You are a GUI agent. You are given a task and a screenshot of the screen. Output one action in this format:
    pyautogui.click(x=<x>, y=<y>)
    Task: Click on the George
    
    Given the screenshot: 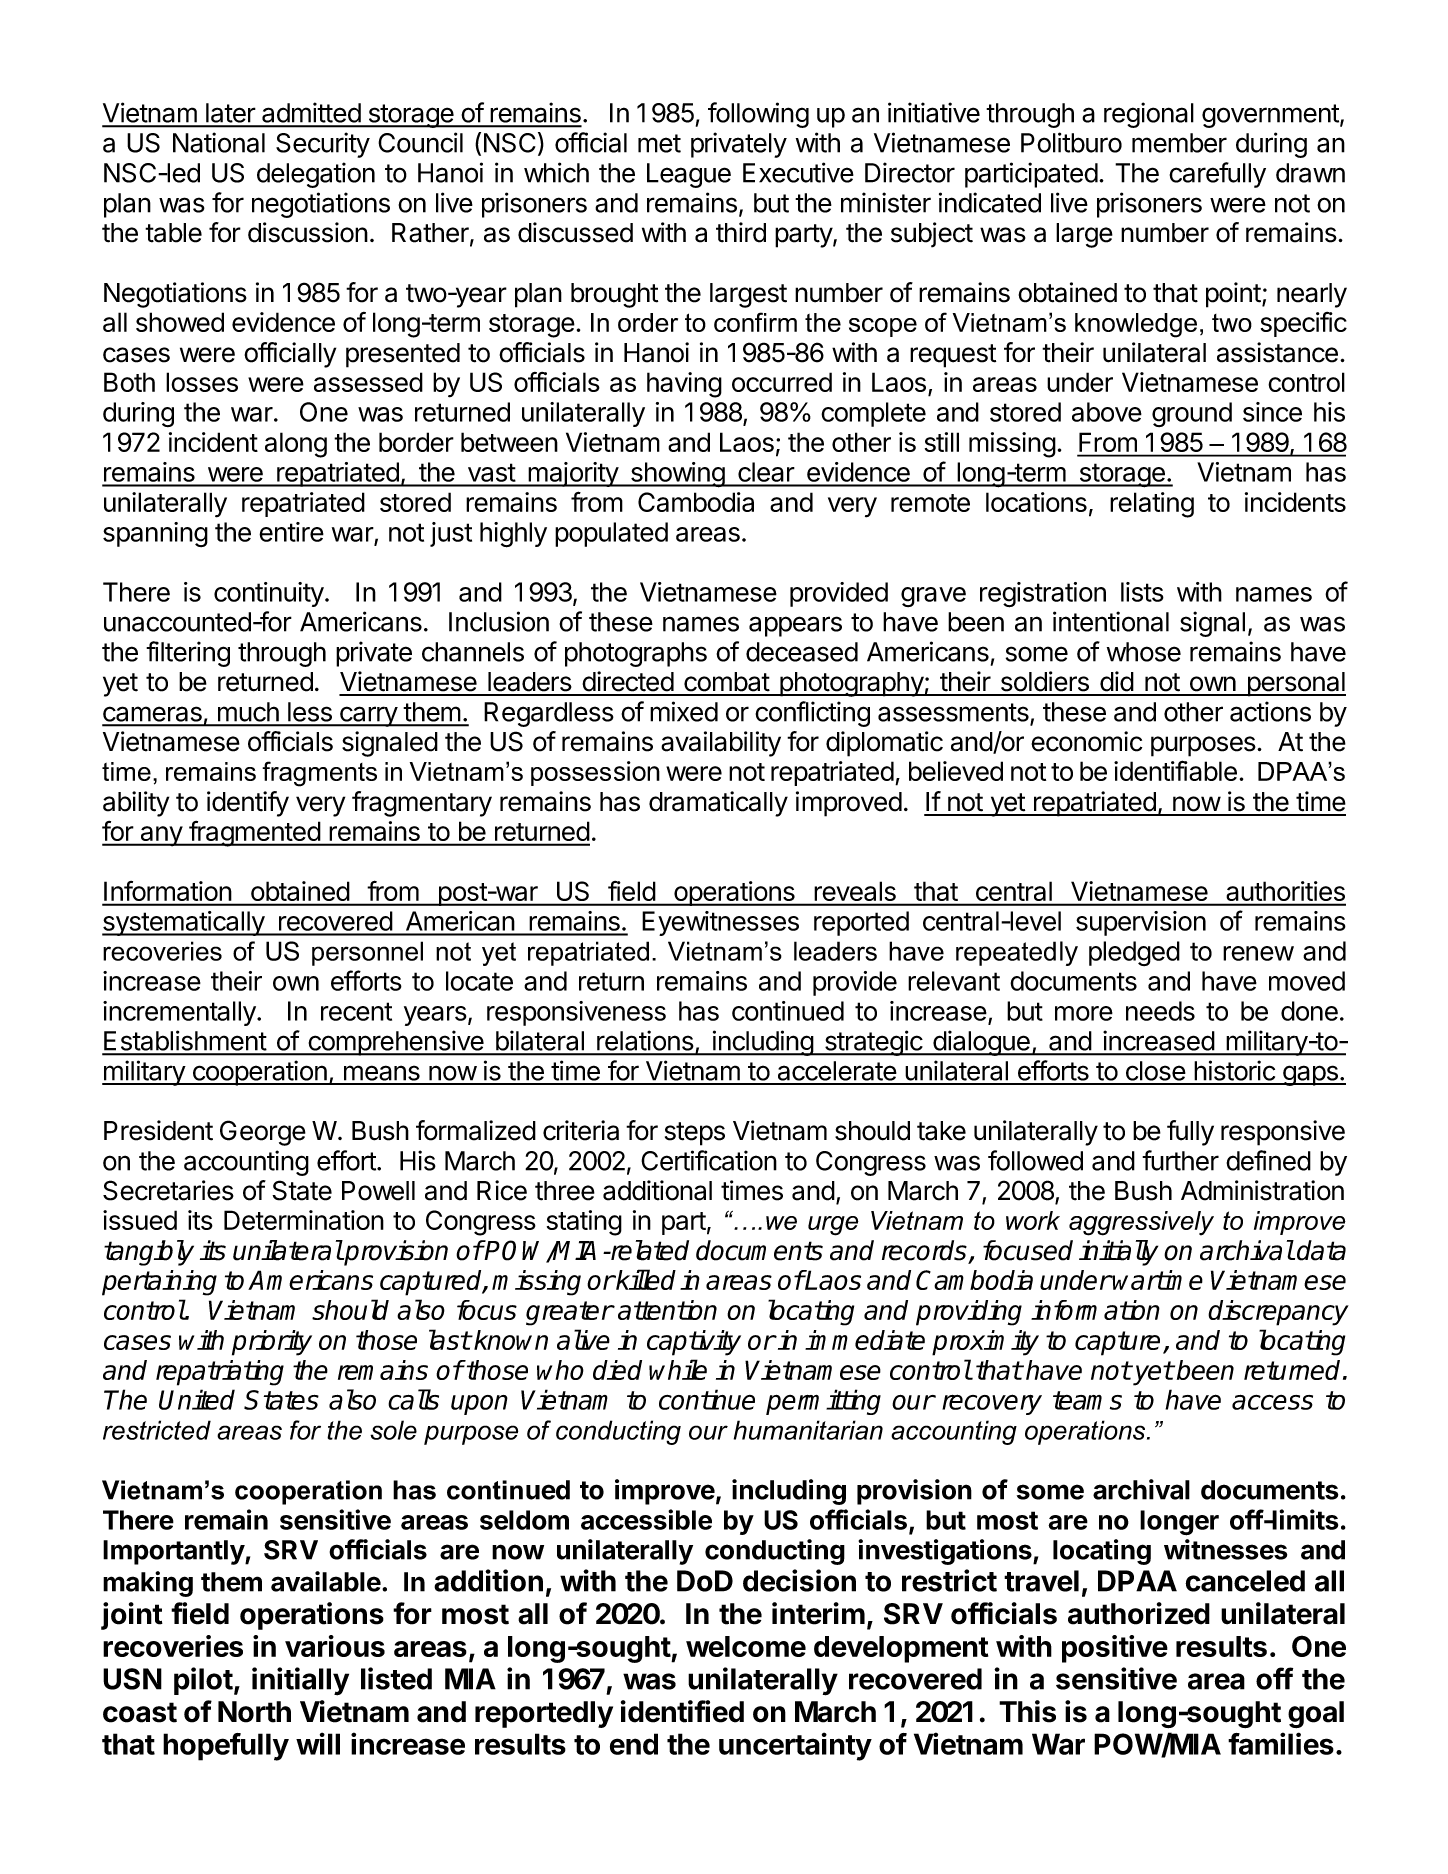 What is the action you would take?
    pyautogui.click(x=263, y=1133)
